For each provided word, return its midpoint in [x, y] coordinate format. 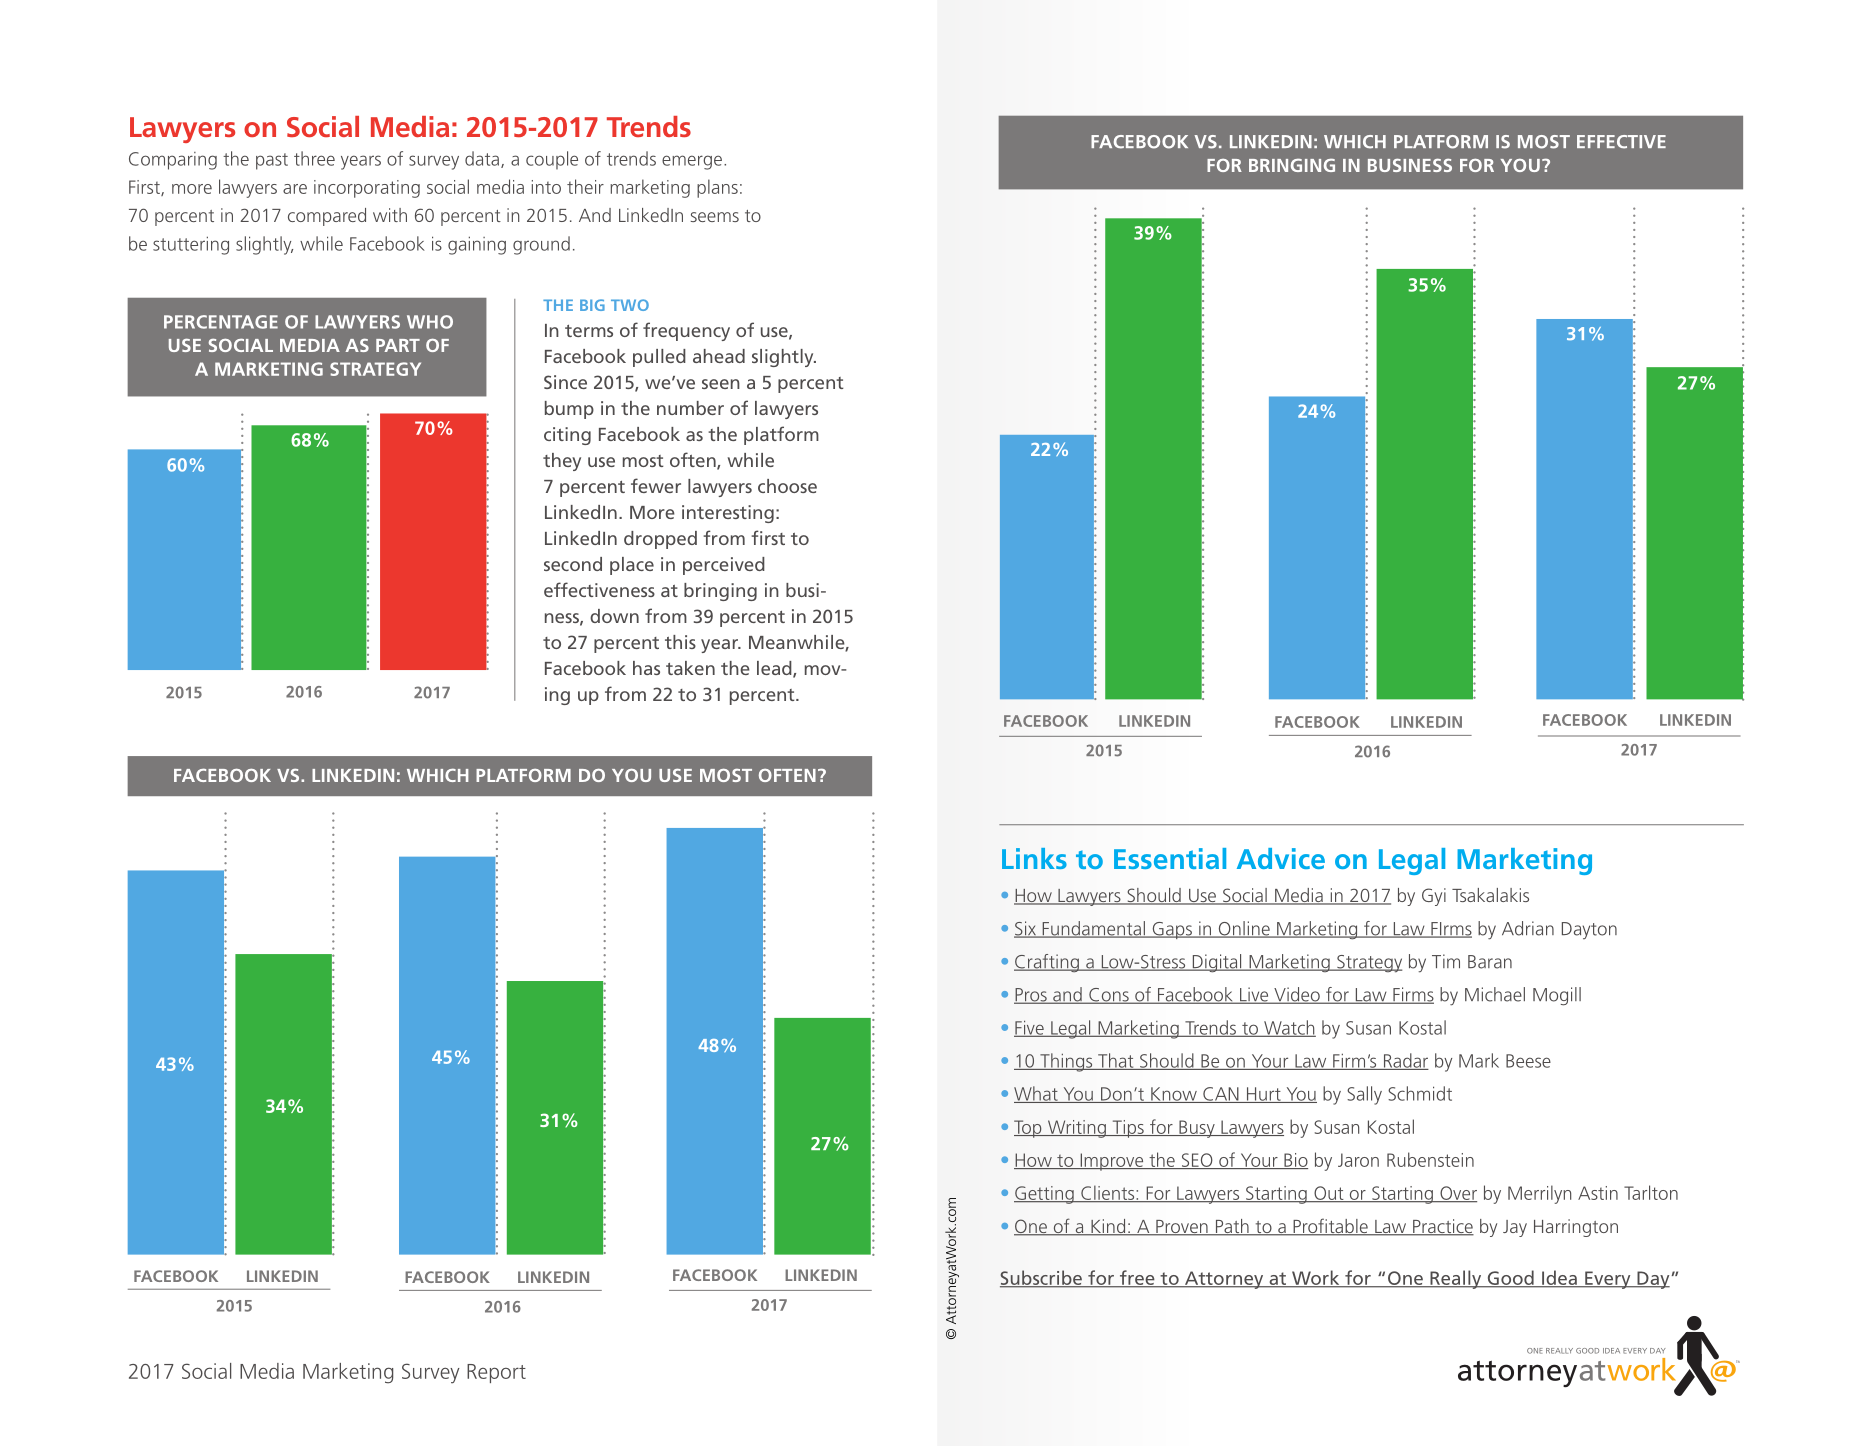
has [646, 668]
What [1037, 1094]
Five [1030, 1028]
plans [717, 188]
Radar [1405, 1061]
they [562, 462]
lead [775, 669]
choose [787, 486]
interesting [728, 514]
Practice [1442, 1227]
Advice [1281, 858]
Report [496, 1373]
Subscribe [1042, 1279]
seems [715, 217]
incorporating [367, 189]
